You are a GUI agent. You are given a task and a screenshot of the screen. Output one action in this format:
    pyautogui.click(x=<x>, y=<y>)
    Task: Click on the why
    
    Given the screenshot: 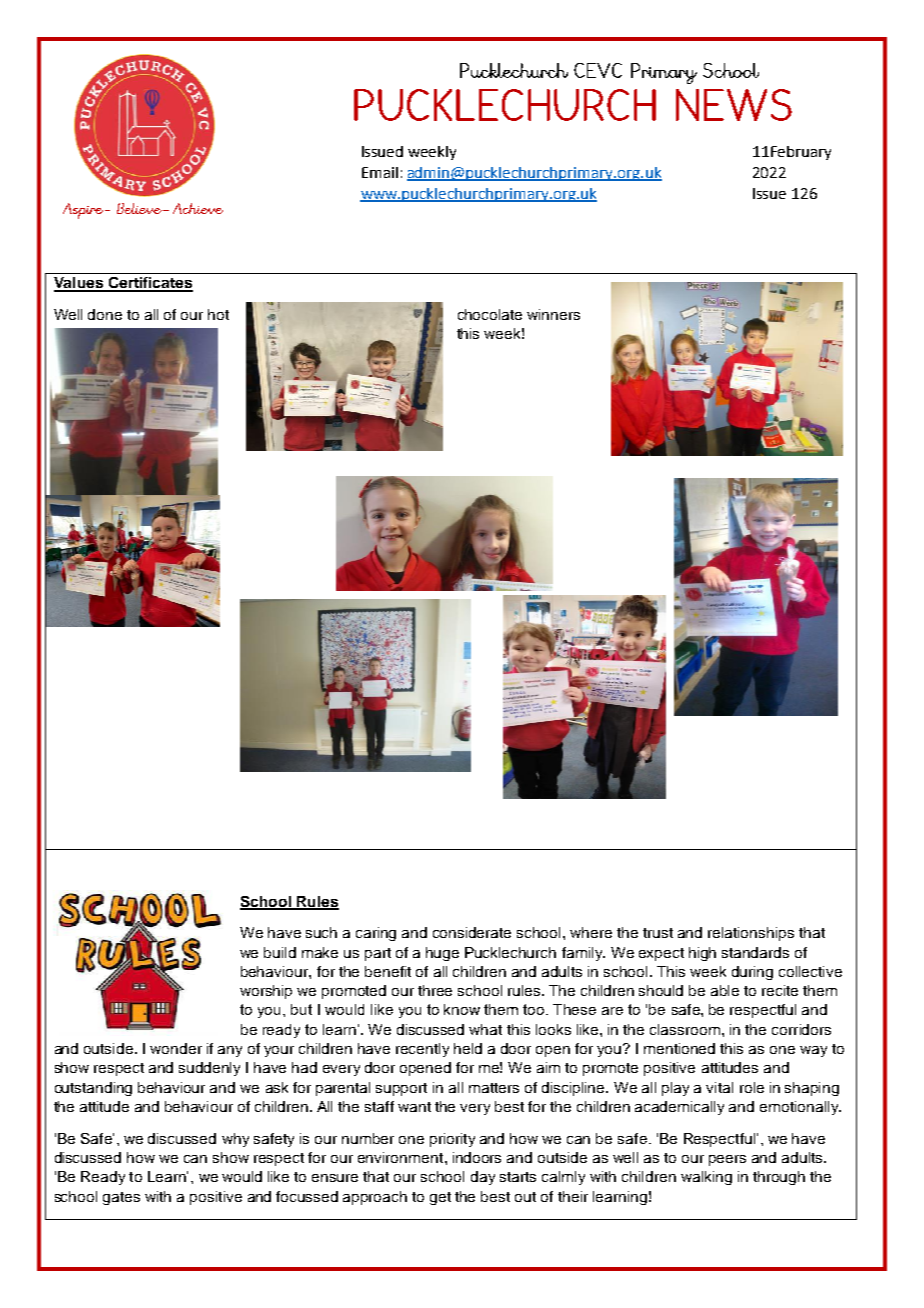 What is the action you would take?
    pyautogui.click(x=235, y=1140)
